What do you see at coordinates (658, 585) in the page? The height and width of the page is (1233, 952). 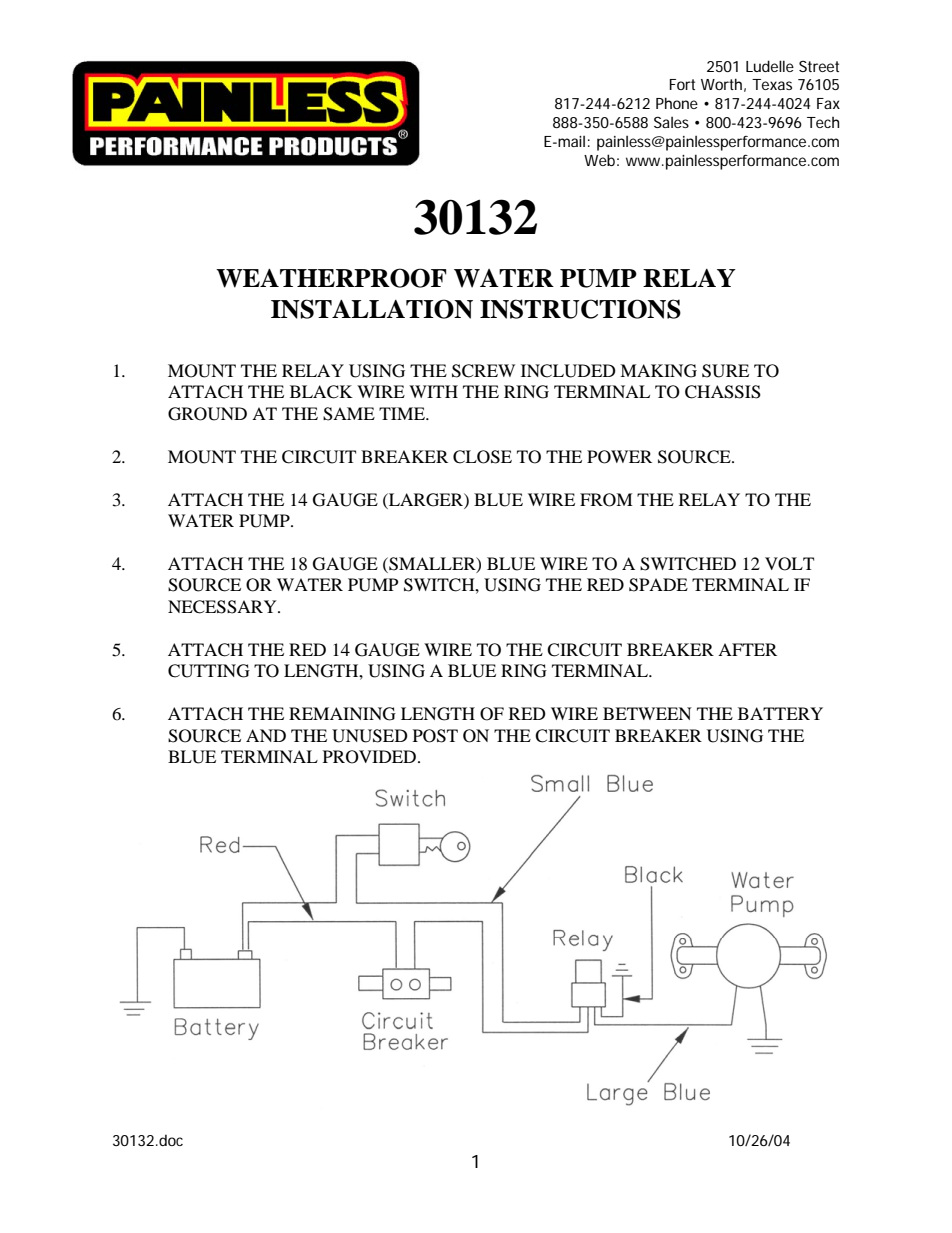 I see `SPADE` at bounding box center [658, 585].
